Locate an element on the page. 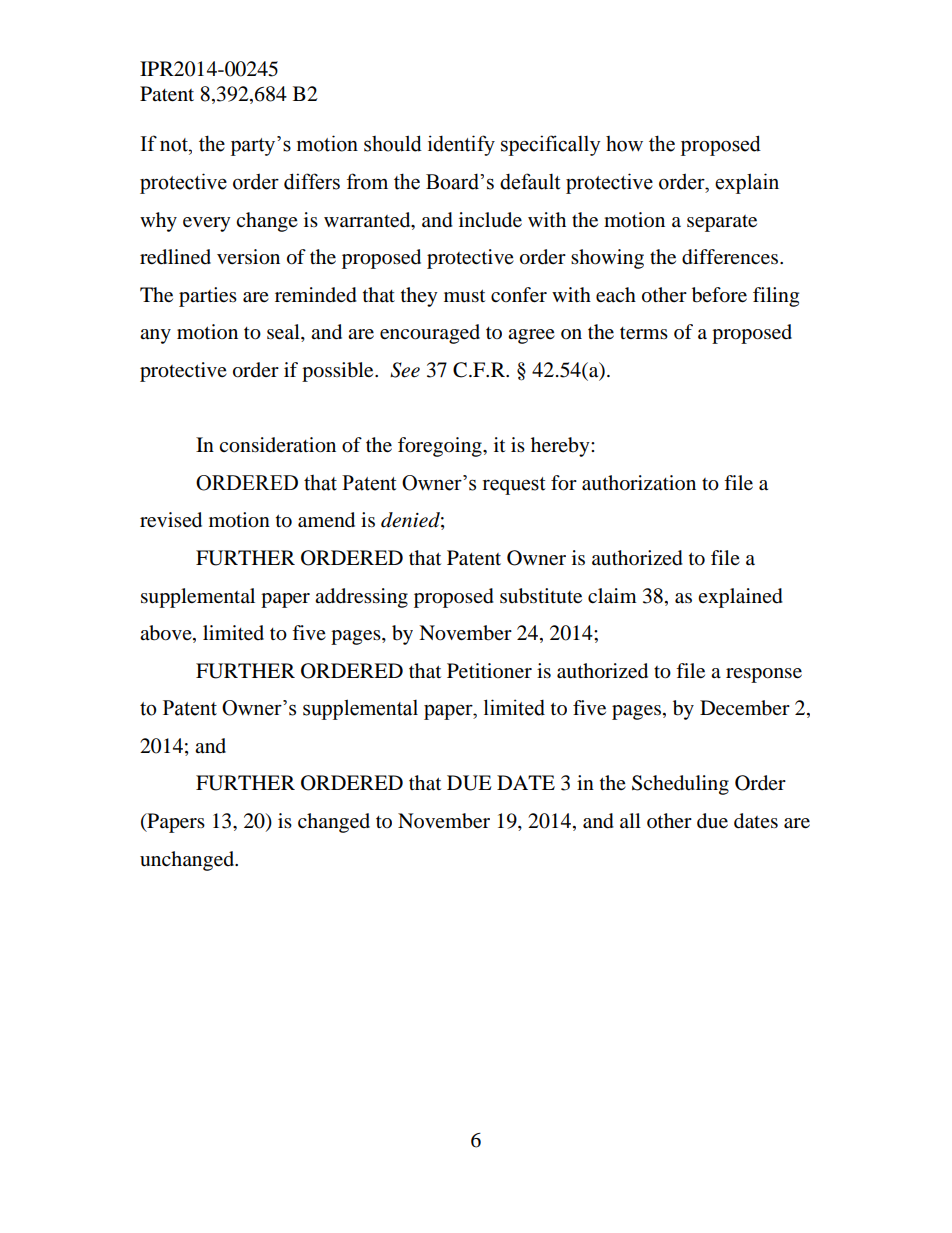  See is located at coordinates (405, 370).
